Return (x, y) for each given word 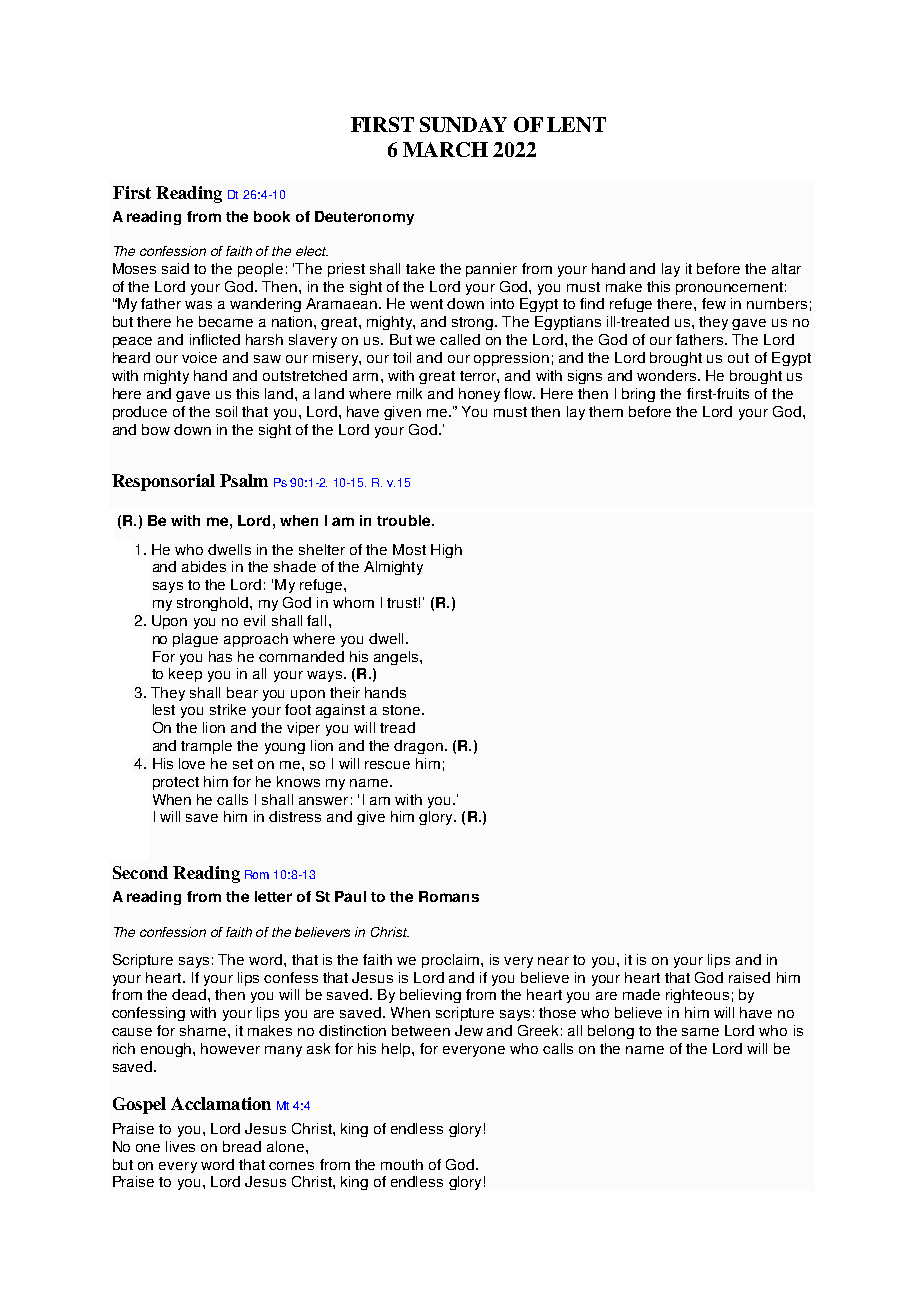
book (272, 216)
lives (180, 1146)
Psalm (244, 480)
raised (749, 977)
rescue (387, 765)
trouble (405, 520)
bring (638, 395)
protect (176, 783)
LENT (576, 124)
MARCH (445, 149)
